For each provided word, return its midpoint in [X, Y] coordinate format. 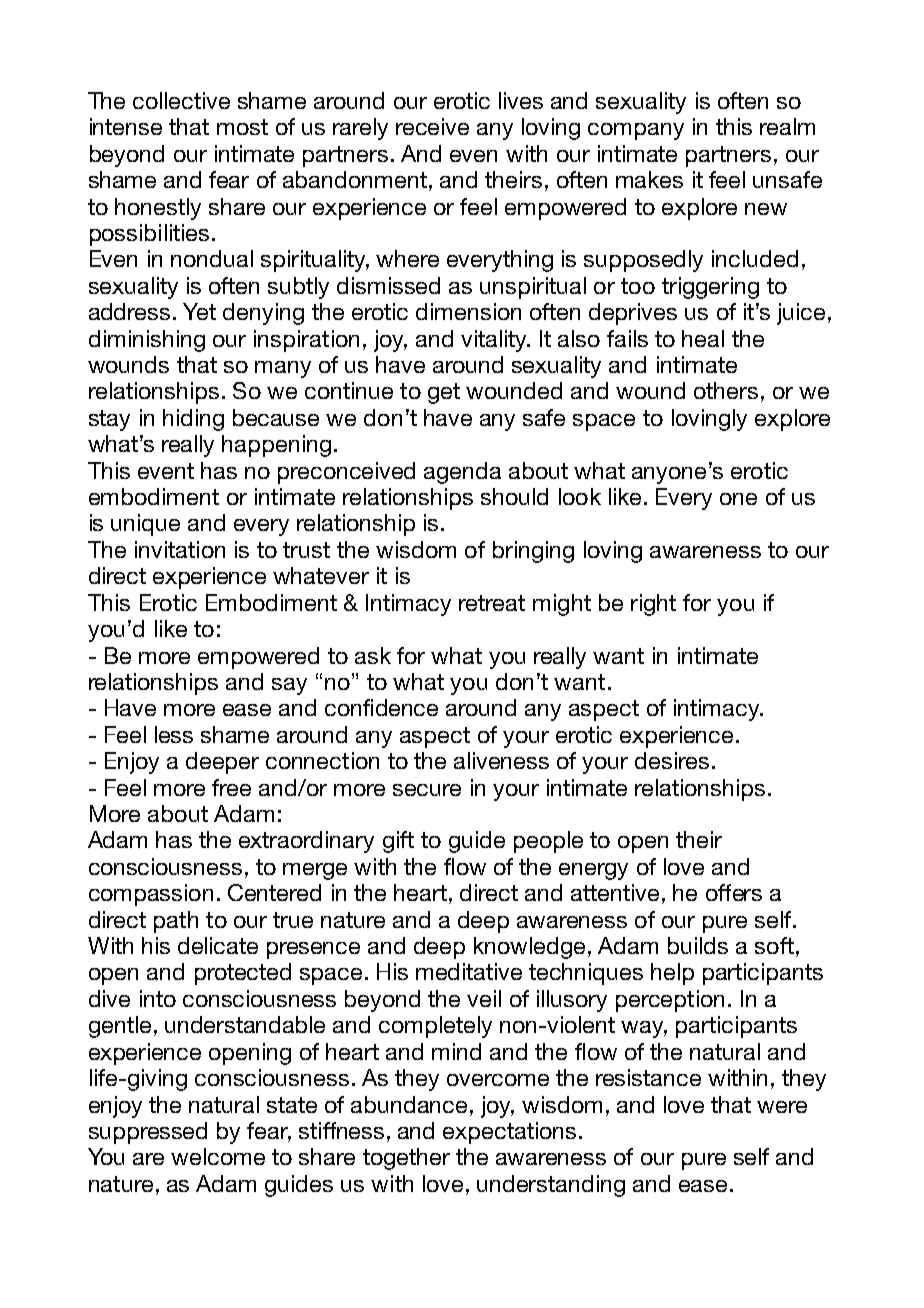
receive [432, 126]
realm [787, 126]
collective [181, 100]
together [406, 1159]
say [289, 686]
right [653, 605]
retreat [492, 603]
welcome [218, 1156]
